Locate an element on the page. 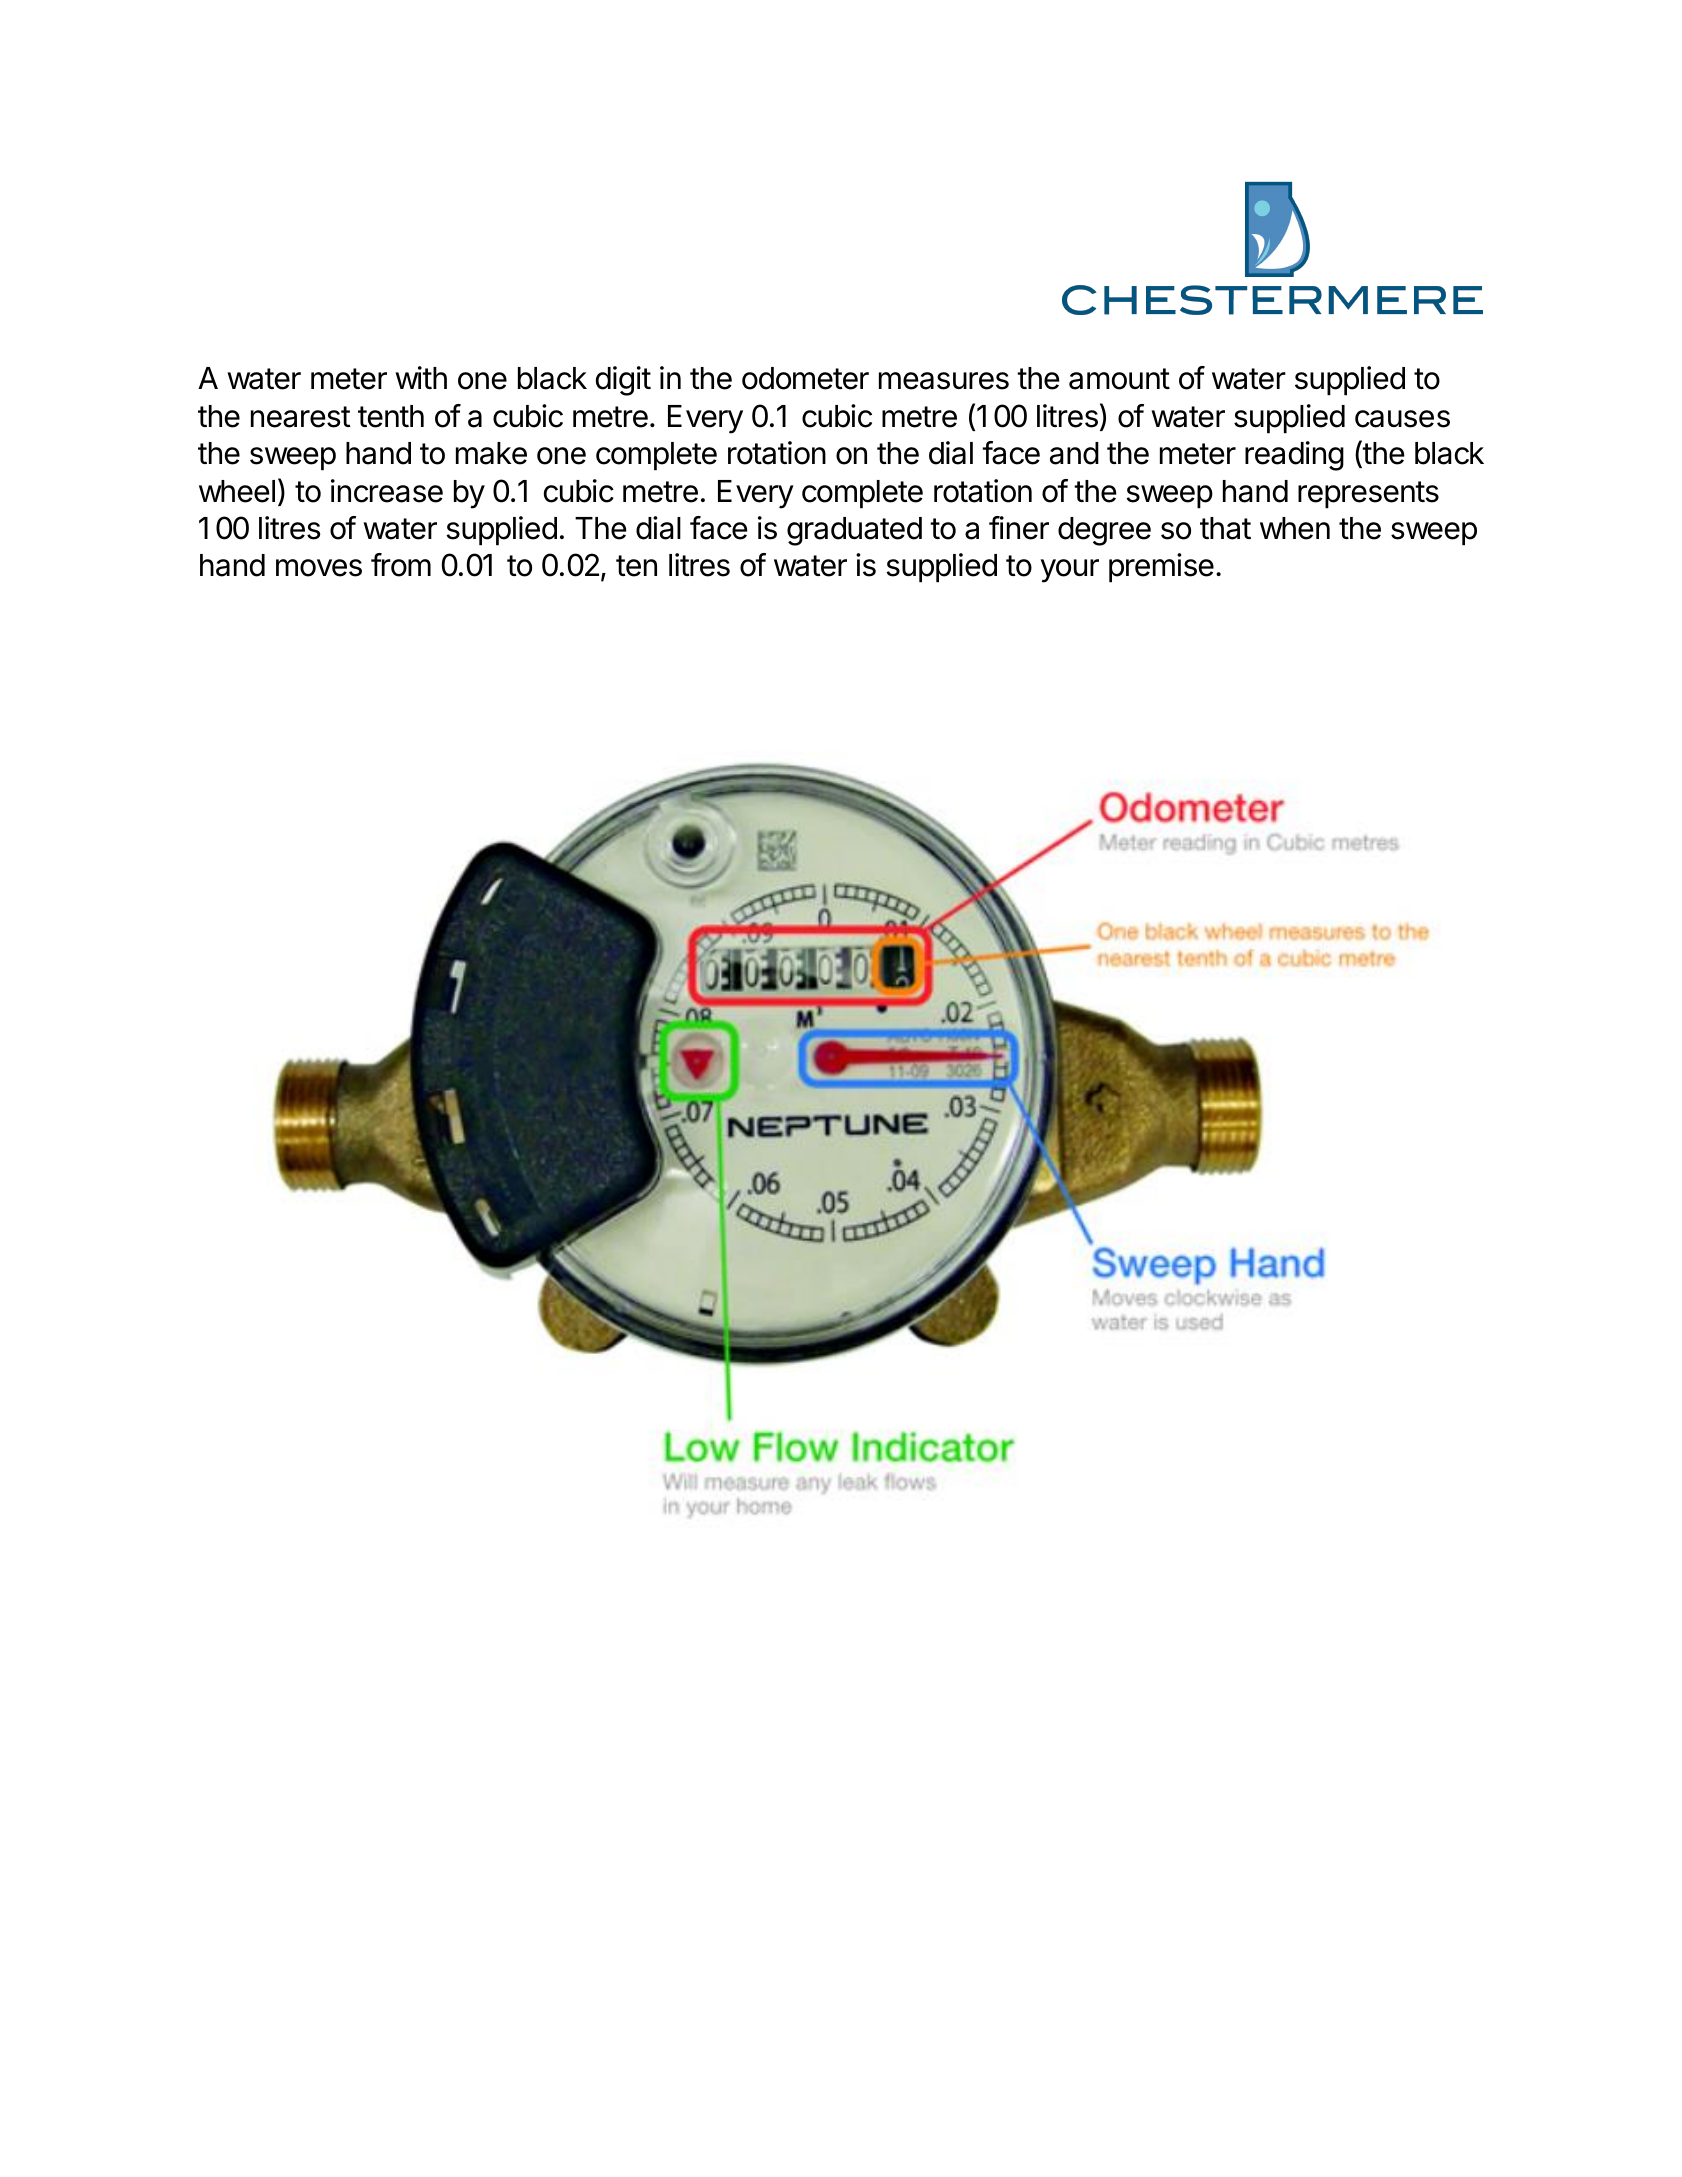 The image size is (1682, 2177). reading is located at coordinates (1294, 456).
